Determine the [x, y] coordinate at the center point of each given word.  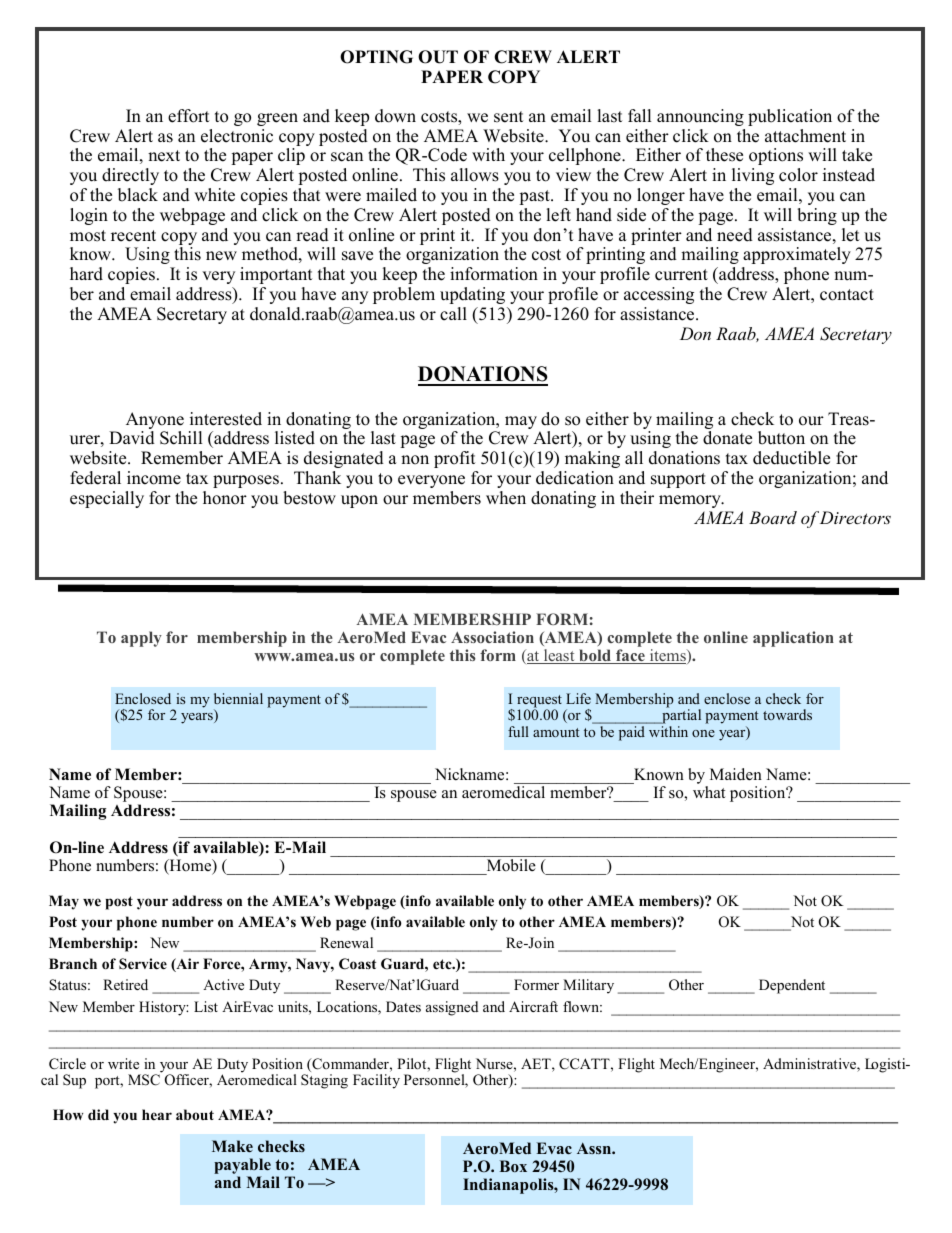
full [518, 731]
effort [189, 116]
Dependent [792, 986]
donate [727, 438]
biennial [238, 698]
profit [455, 459]
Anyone [155, 422]
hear [157, 1114]
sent [509, 117]
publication [790, 117]
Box [513, 1166]
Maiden [736, 774]
